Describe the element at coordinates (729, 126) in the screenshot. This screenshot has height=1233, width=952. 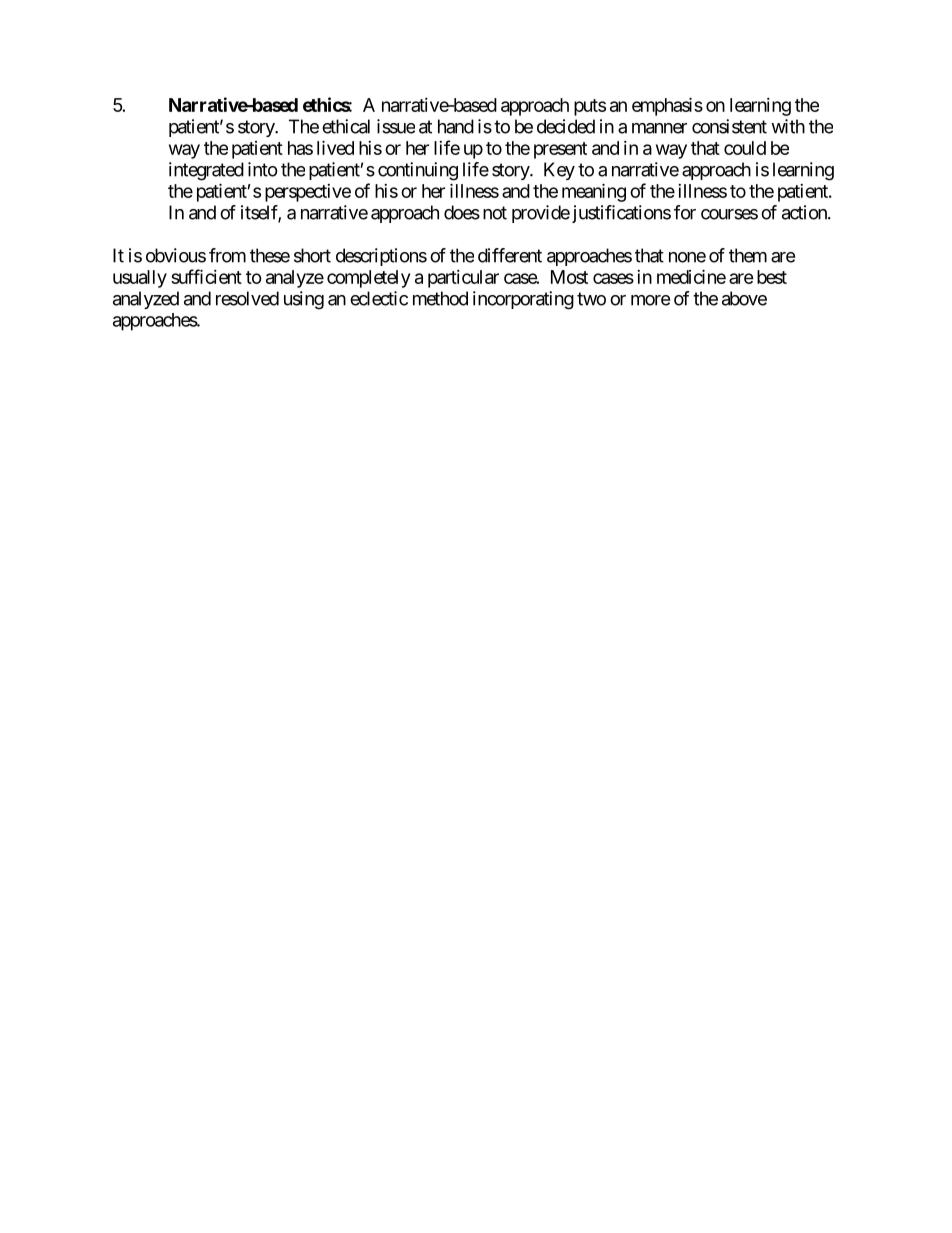
I see `consistent` at that location.
